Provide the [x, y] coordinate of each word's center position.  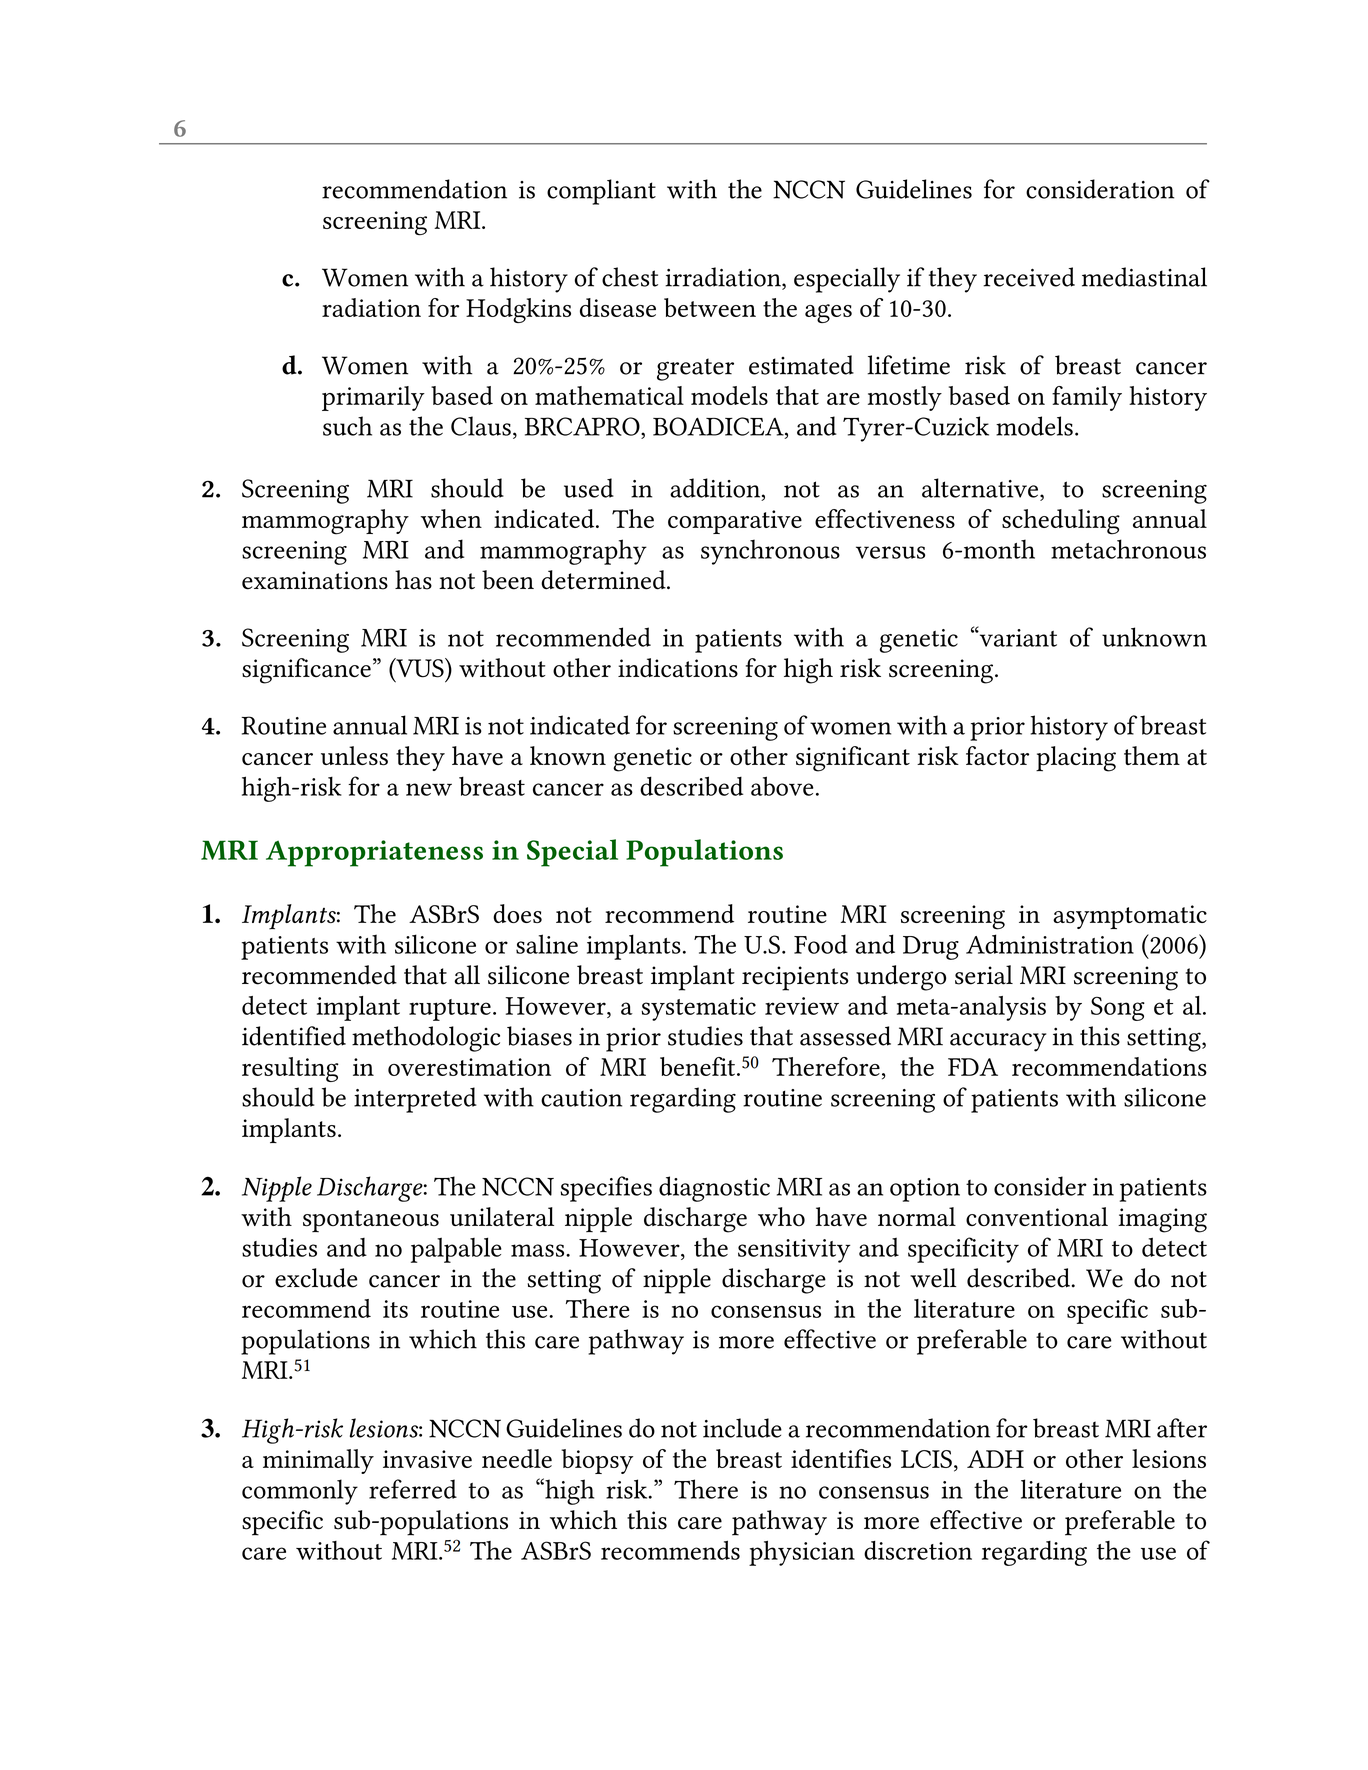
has [413, 580]
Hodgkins [518, 310]
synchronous [770, 552]
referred [413, 1489]
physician [802, 1553]
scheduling [1061, 522]
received [1029, 277]
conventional [1037, 1217]
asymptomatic [1130, 917]
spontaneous [371, 1221]
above [782, 786]
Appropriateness [374, 853]
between [710, 307]
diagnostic [714, 1189]
